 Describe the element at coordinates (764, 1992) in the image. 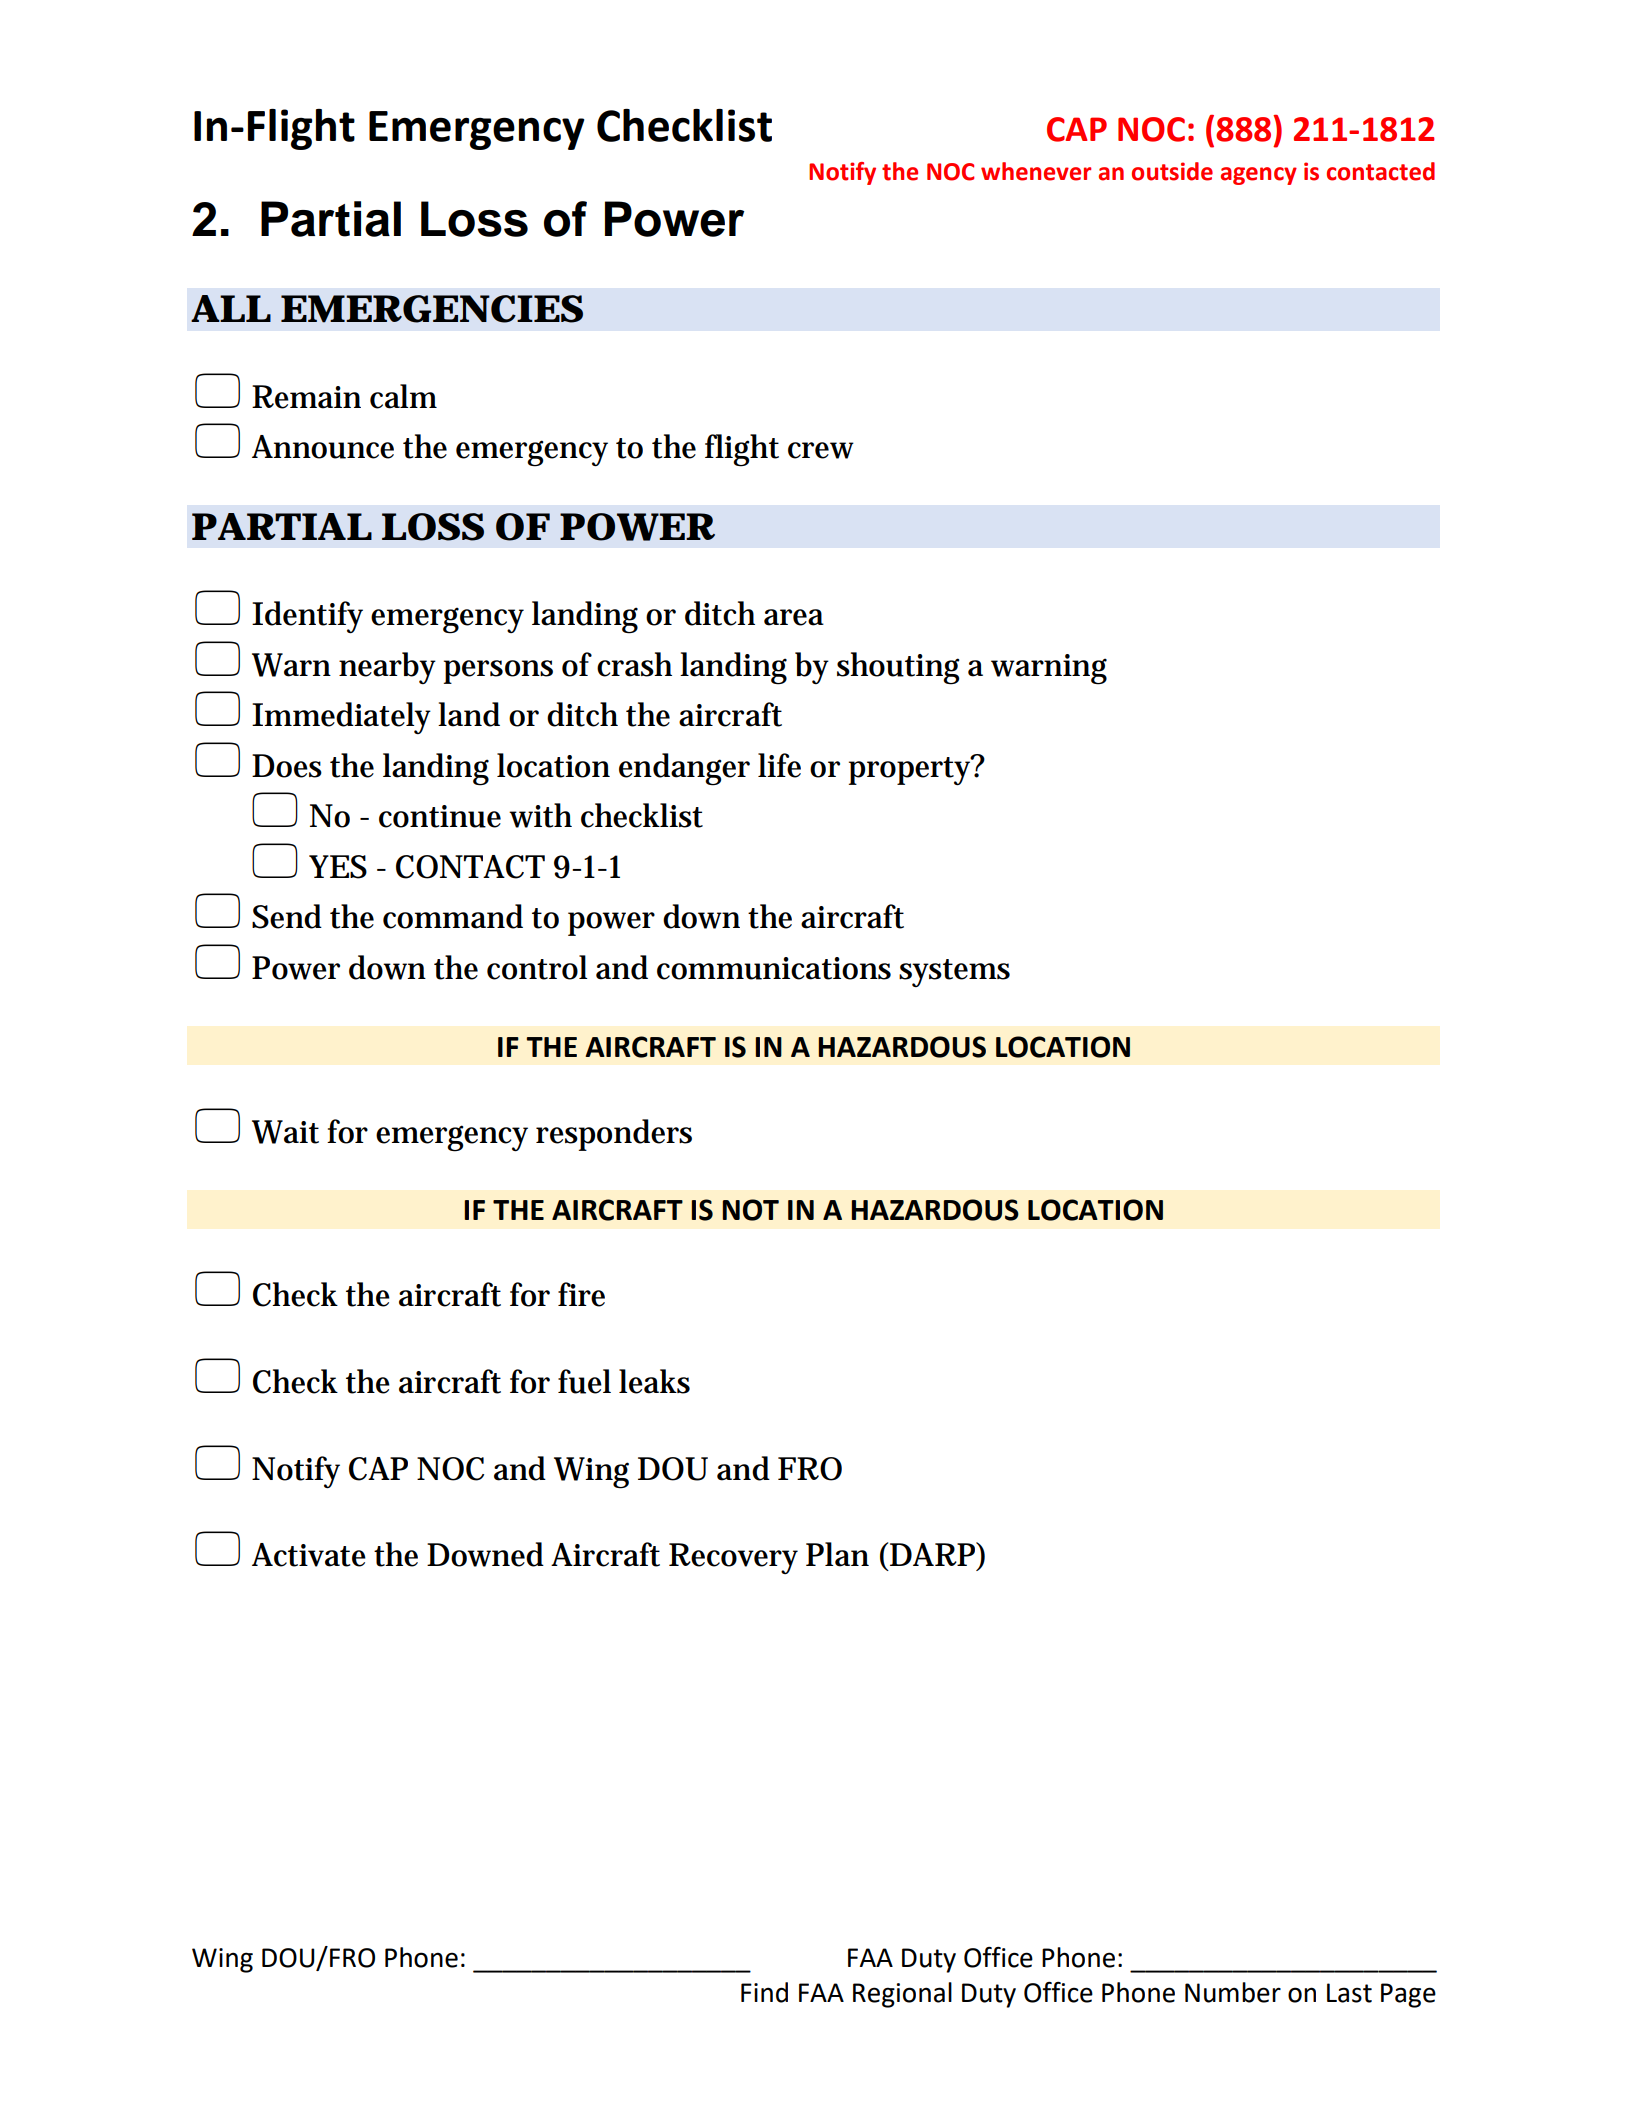

I see `Find` at that location.
